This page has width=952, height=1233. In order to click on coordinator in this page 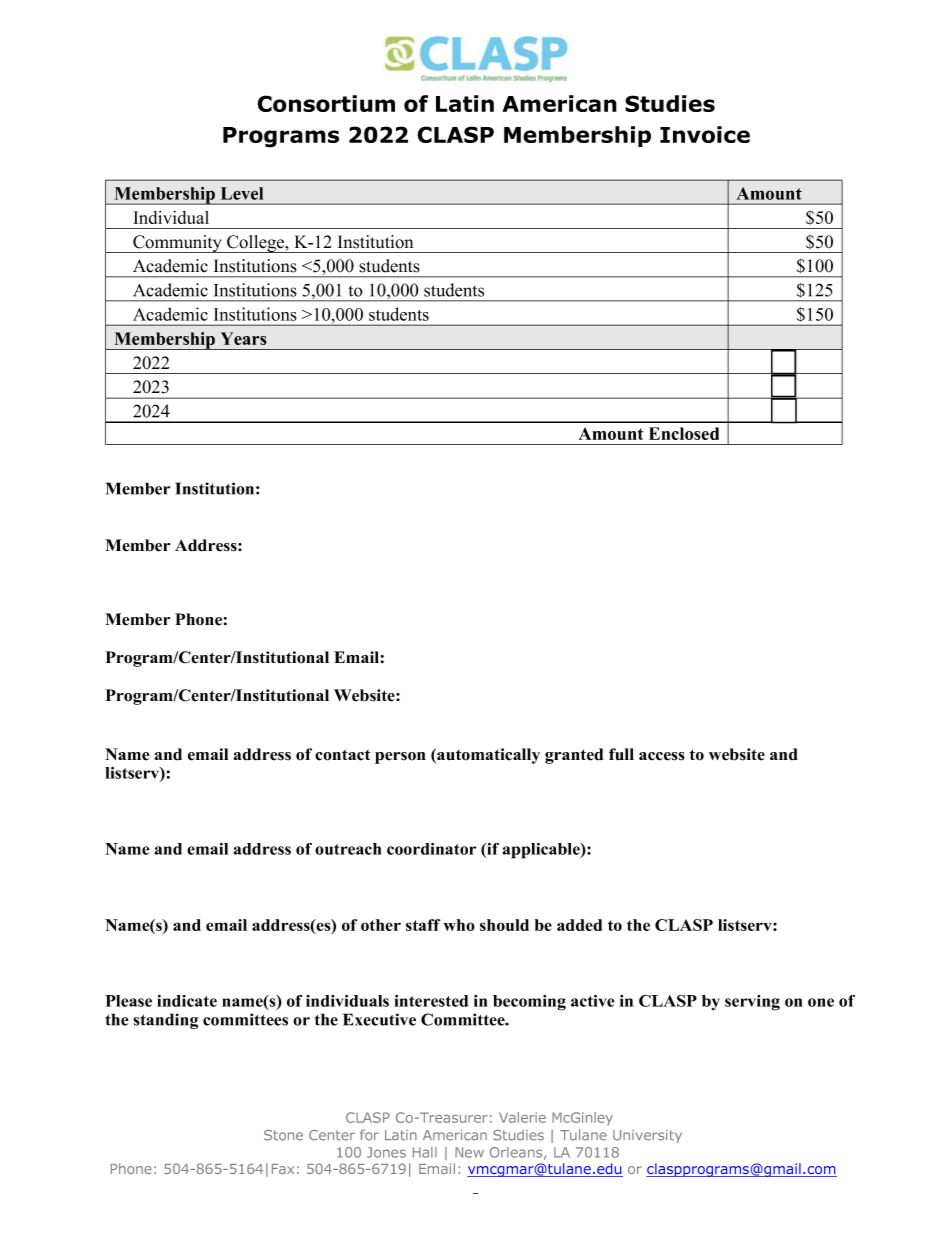, I will do `click(432, 849)`.
